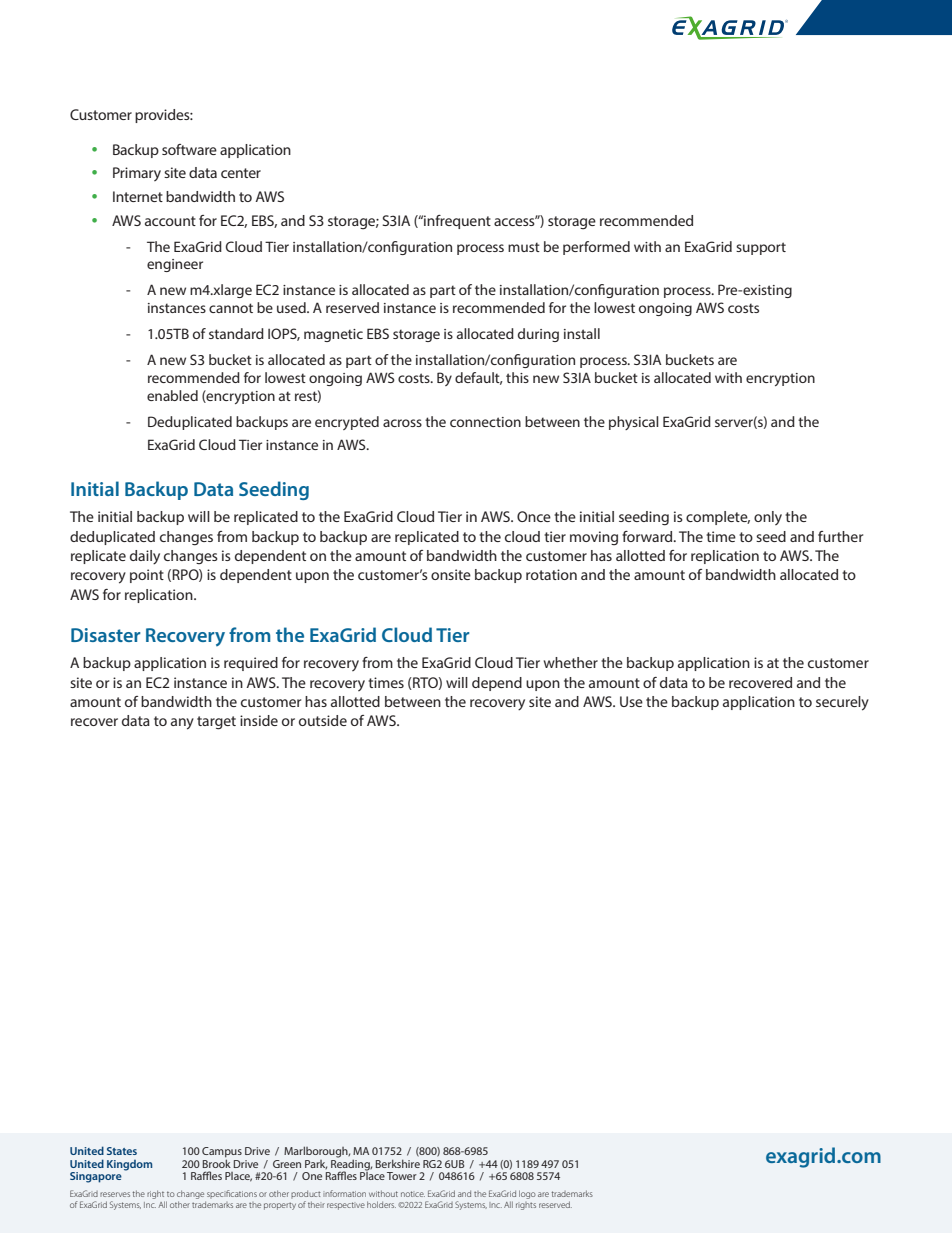 This screenshot has height=1233, width=952. What do you see at coordinates (842, 703) in the screenshot?
I see `securely` at bounding box center [842, 703].
